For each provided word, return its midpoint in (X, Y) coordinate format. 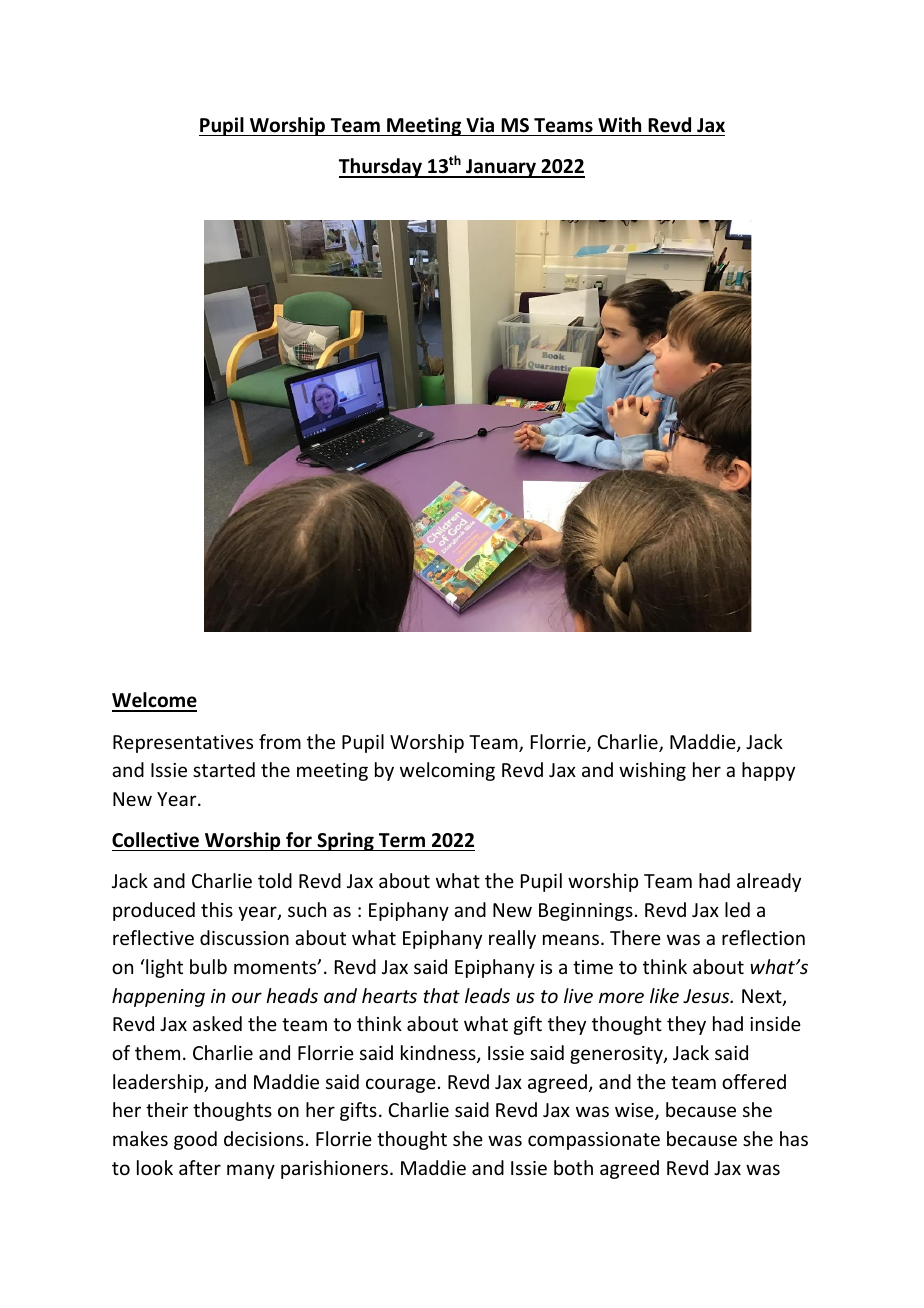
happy (768, 771)
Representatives (183, 744)
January (501, 168)
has (794, 1138)
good (195, 1140)
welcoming (447, 771)
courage (401, 1085)
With (619, 125)
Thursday (381, 168)
